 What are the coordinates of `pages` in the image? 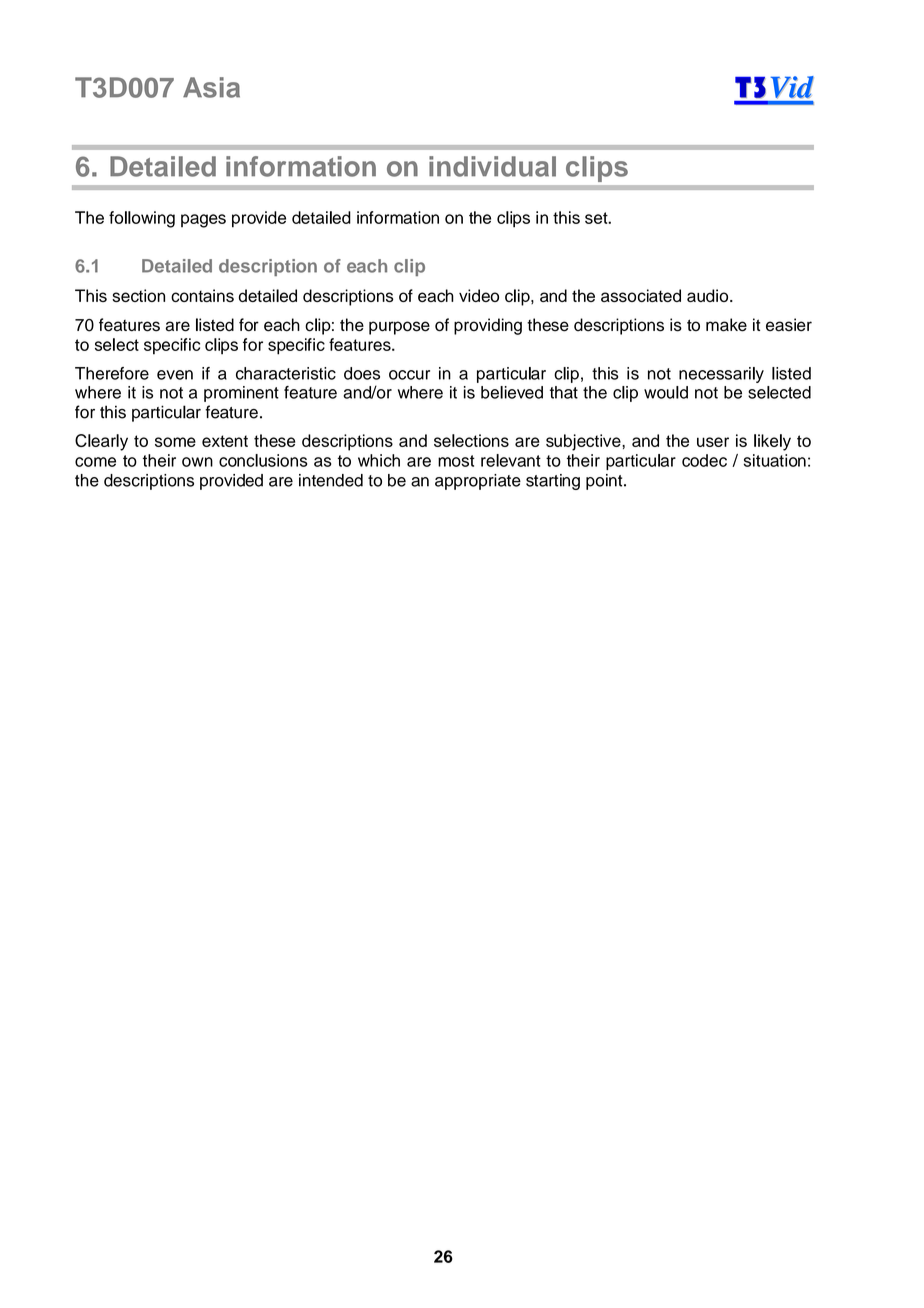 It's located at (203, 221).
